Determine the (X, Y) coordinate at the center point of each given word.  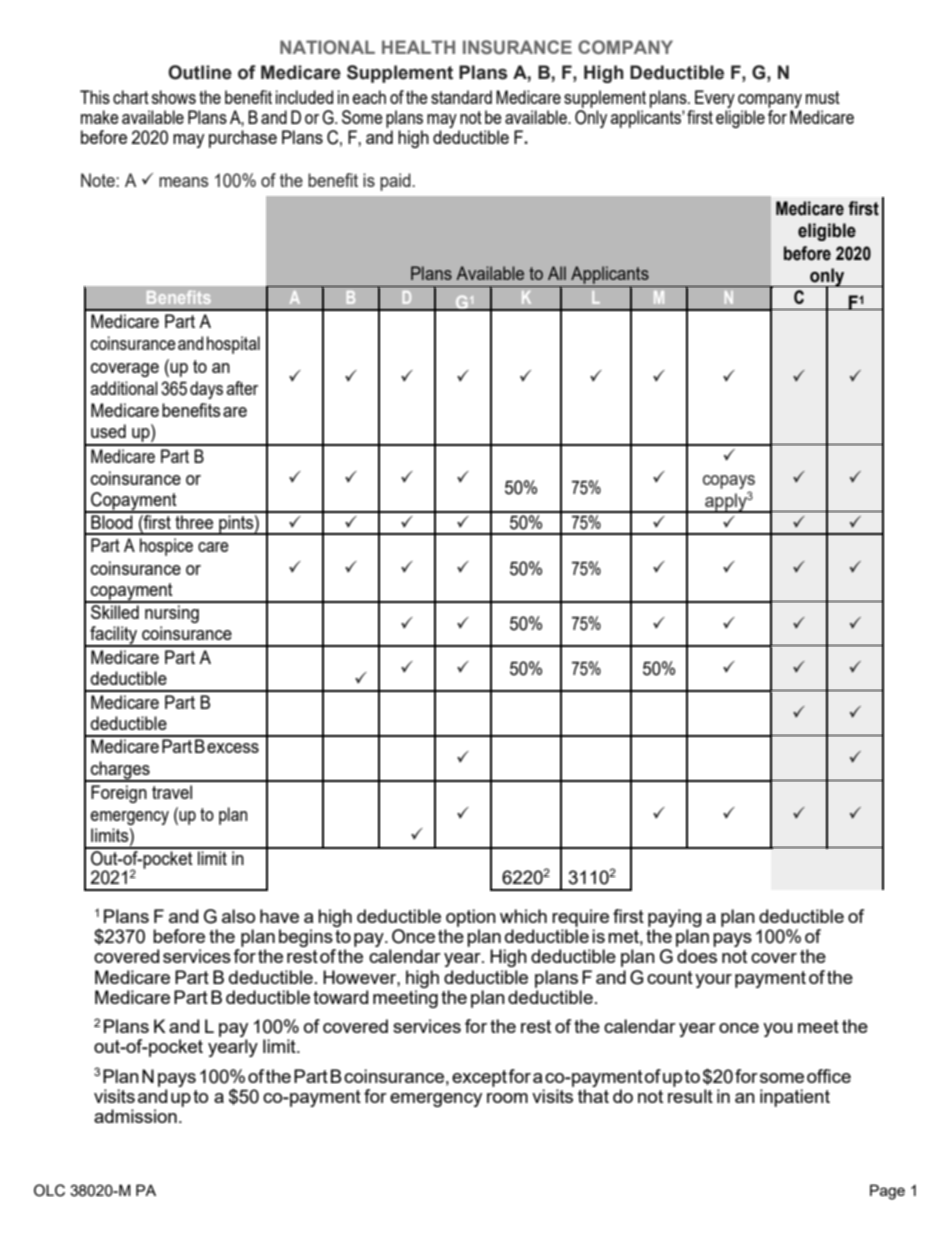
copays (729, 482)
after (242, 388)
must (823, 97)
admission (135, 1116)
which (523, 916)
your (713, 981)
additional (124, 388)
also (238, 916)
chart (131, 97)
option (471, 918)
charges (120, 771)
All (557, 273)
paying (675, 918)
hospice (166, 547)
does (697, 956)
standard (461, 97)
